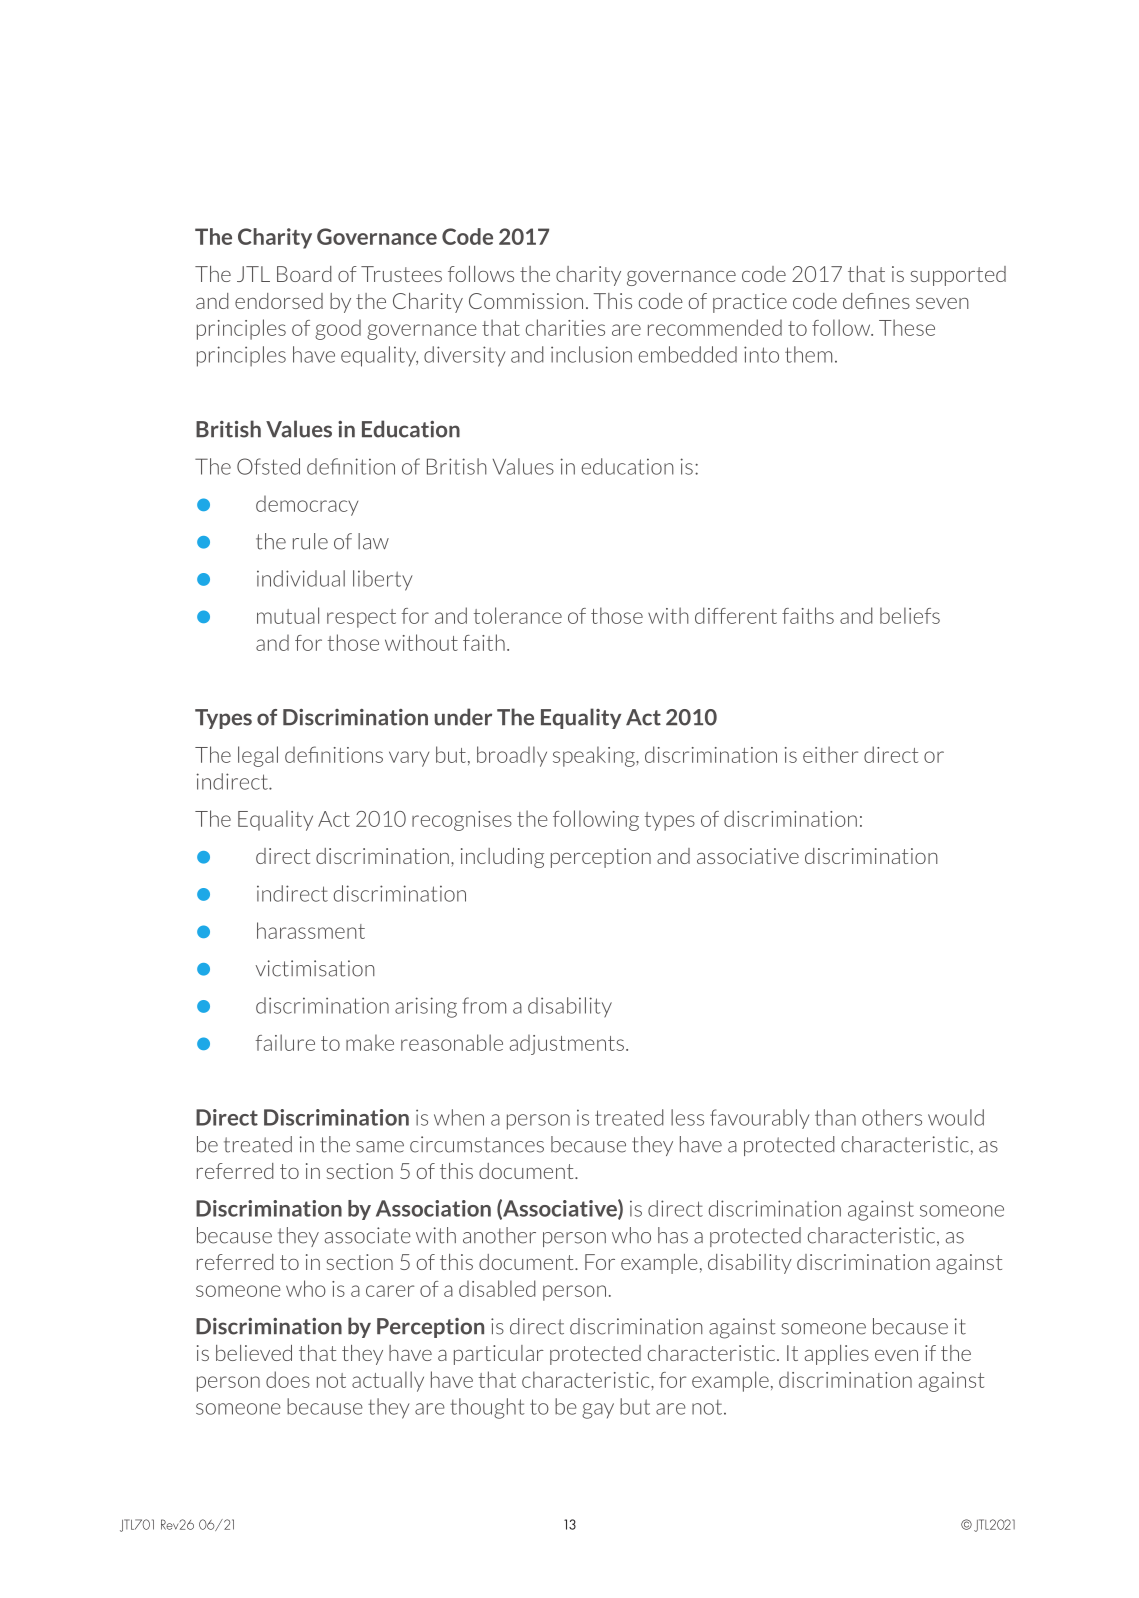 The height and width of the screenshot is (1598, 1139). What do you see at coordinates (565, 327) in the screenshot?
I see `charities` at bounding box center [565, 327].
